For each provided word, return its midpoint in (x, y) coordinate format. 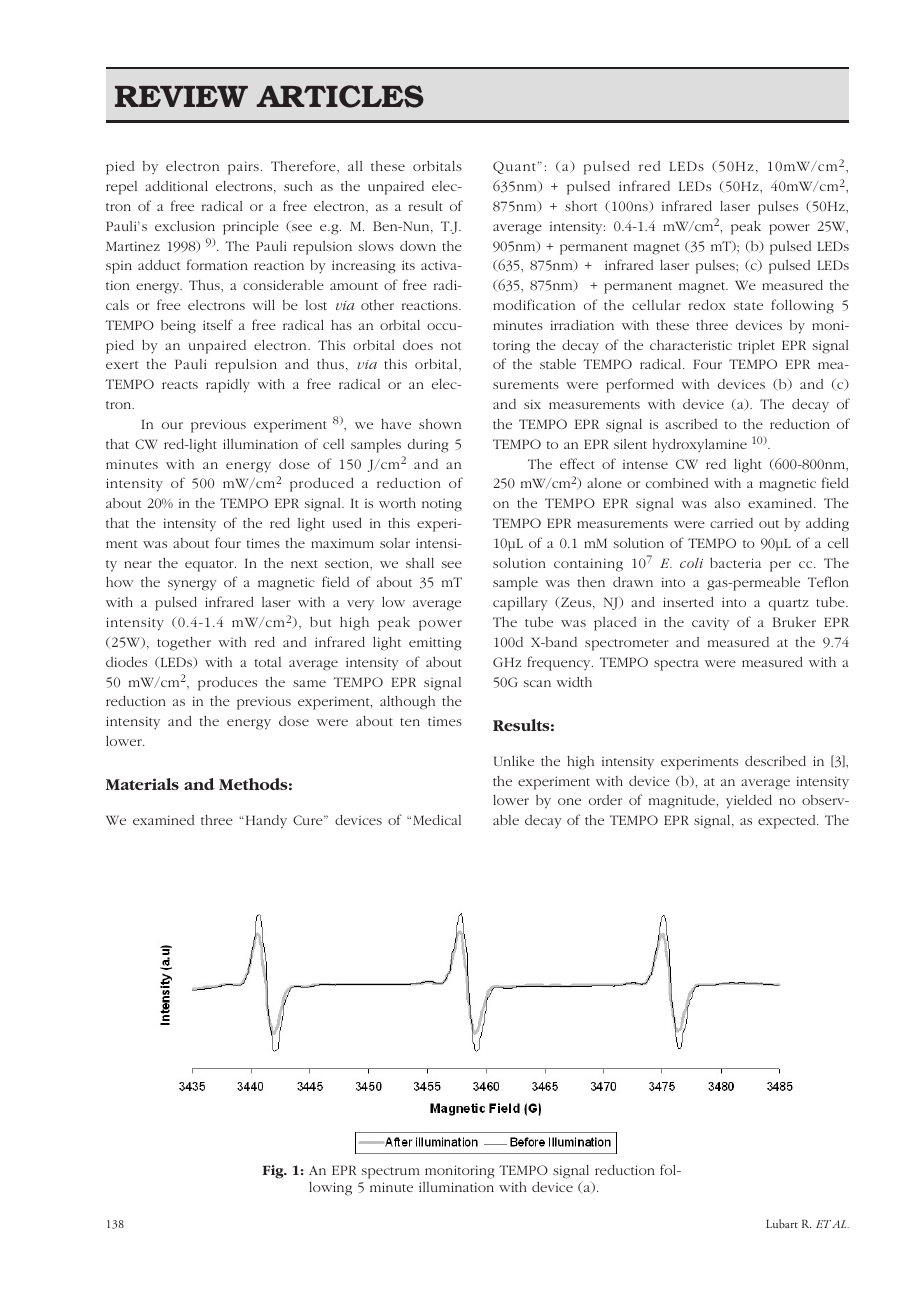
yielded (749, 801)
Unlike (514, 760)
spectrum (391, 1173)
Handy (265, 822)
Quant (514, 167)
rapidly (228, 386)
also (727, 503)
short (581, 206)
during (428, 446)
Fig (274, 1172)
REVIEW (181, 96)
